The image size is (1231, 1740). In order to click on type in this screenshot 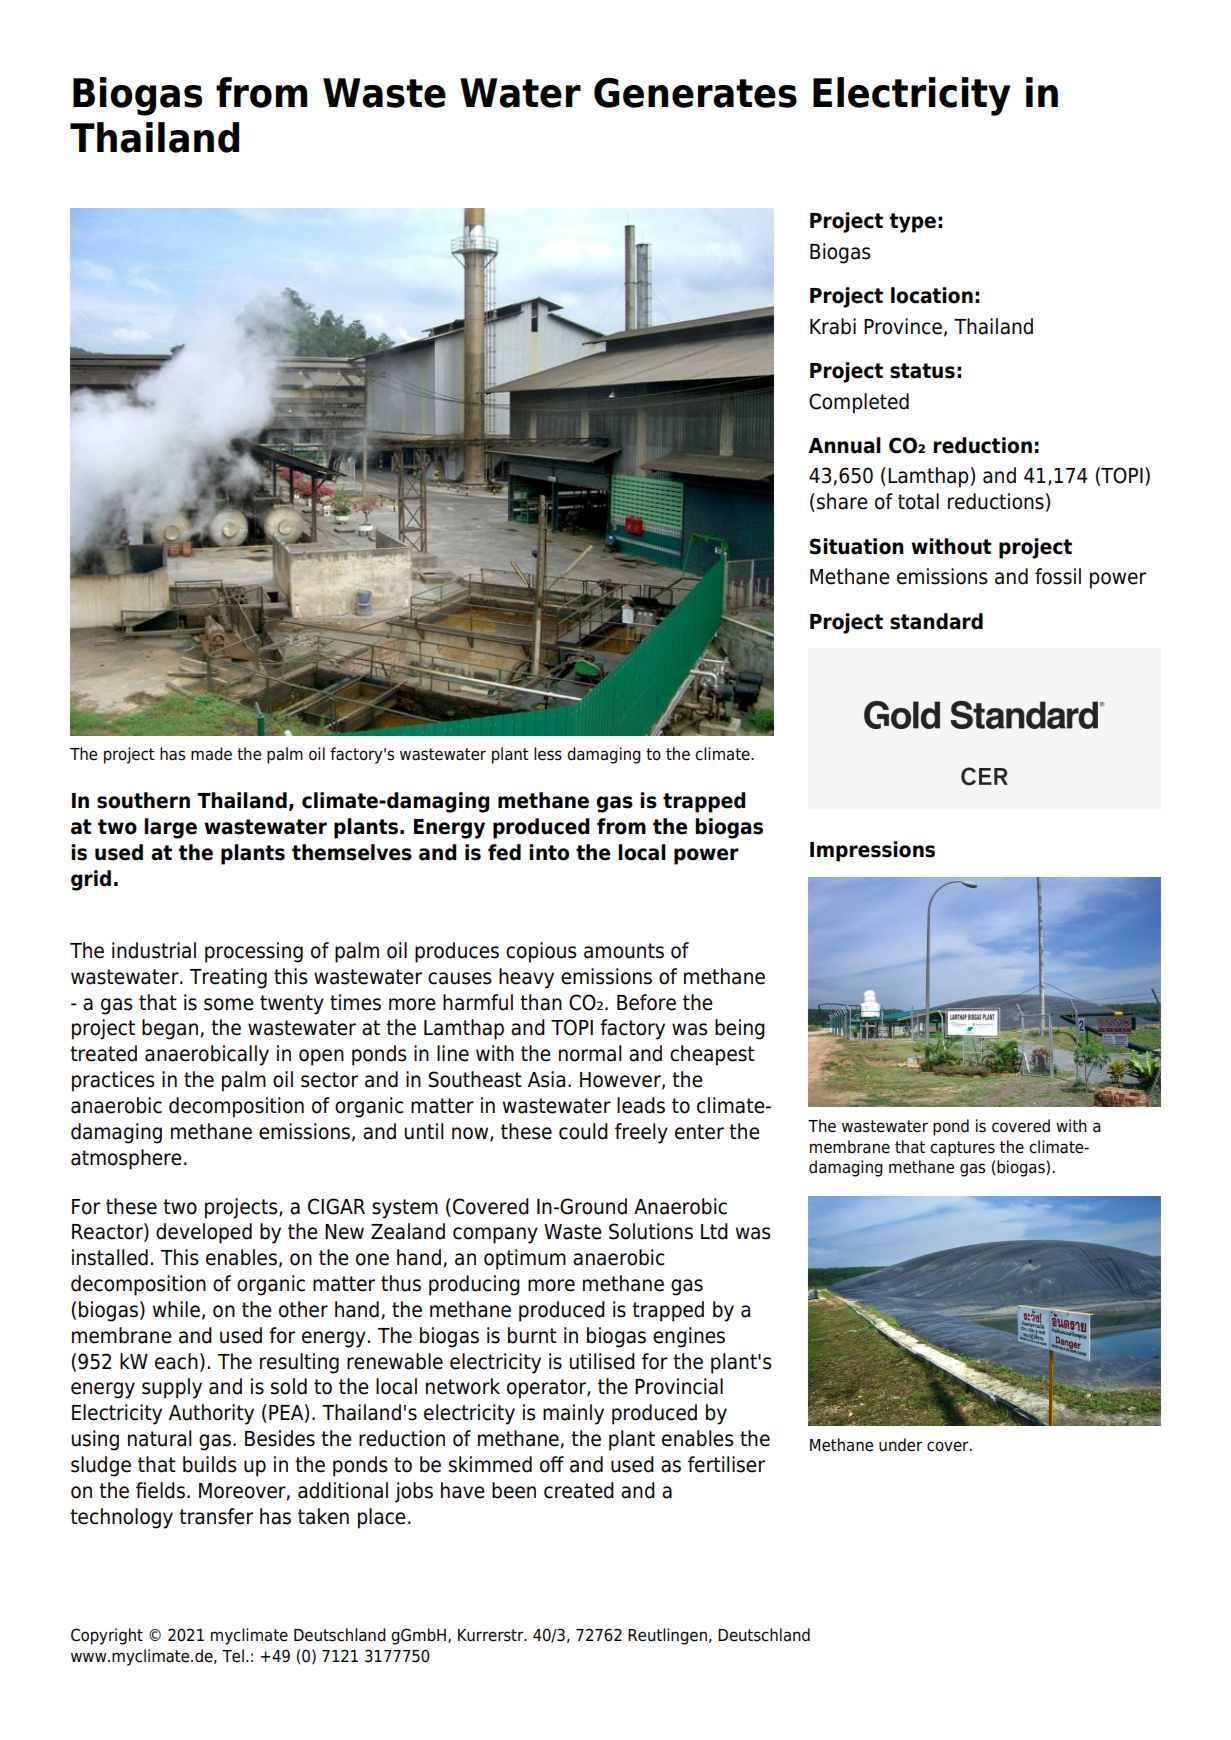, I will do `click(912, 223)`.
